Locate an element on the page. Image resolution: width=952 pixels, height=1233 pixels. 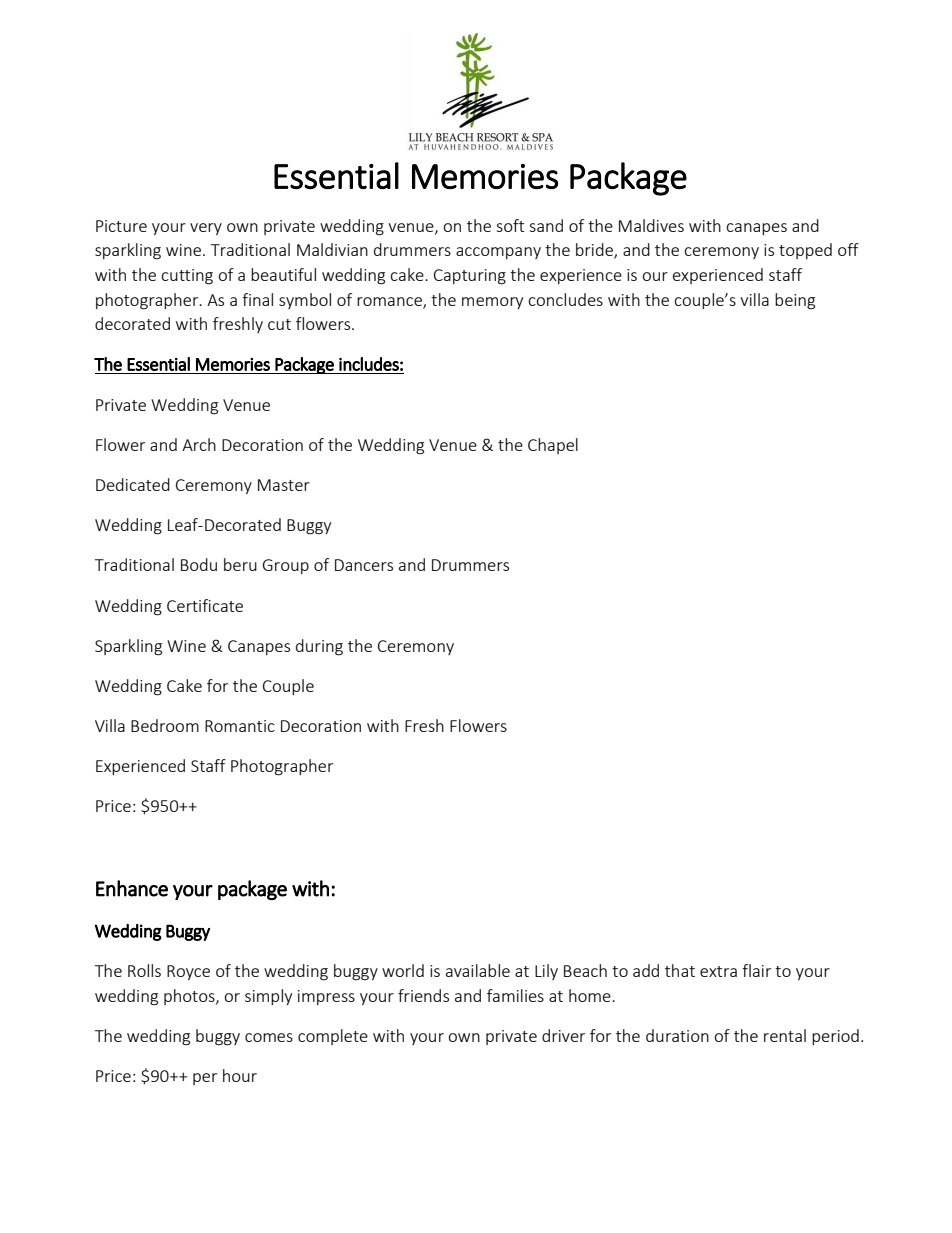
flair is located at coordinates (756, 970).
